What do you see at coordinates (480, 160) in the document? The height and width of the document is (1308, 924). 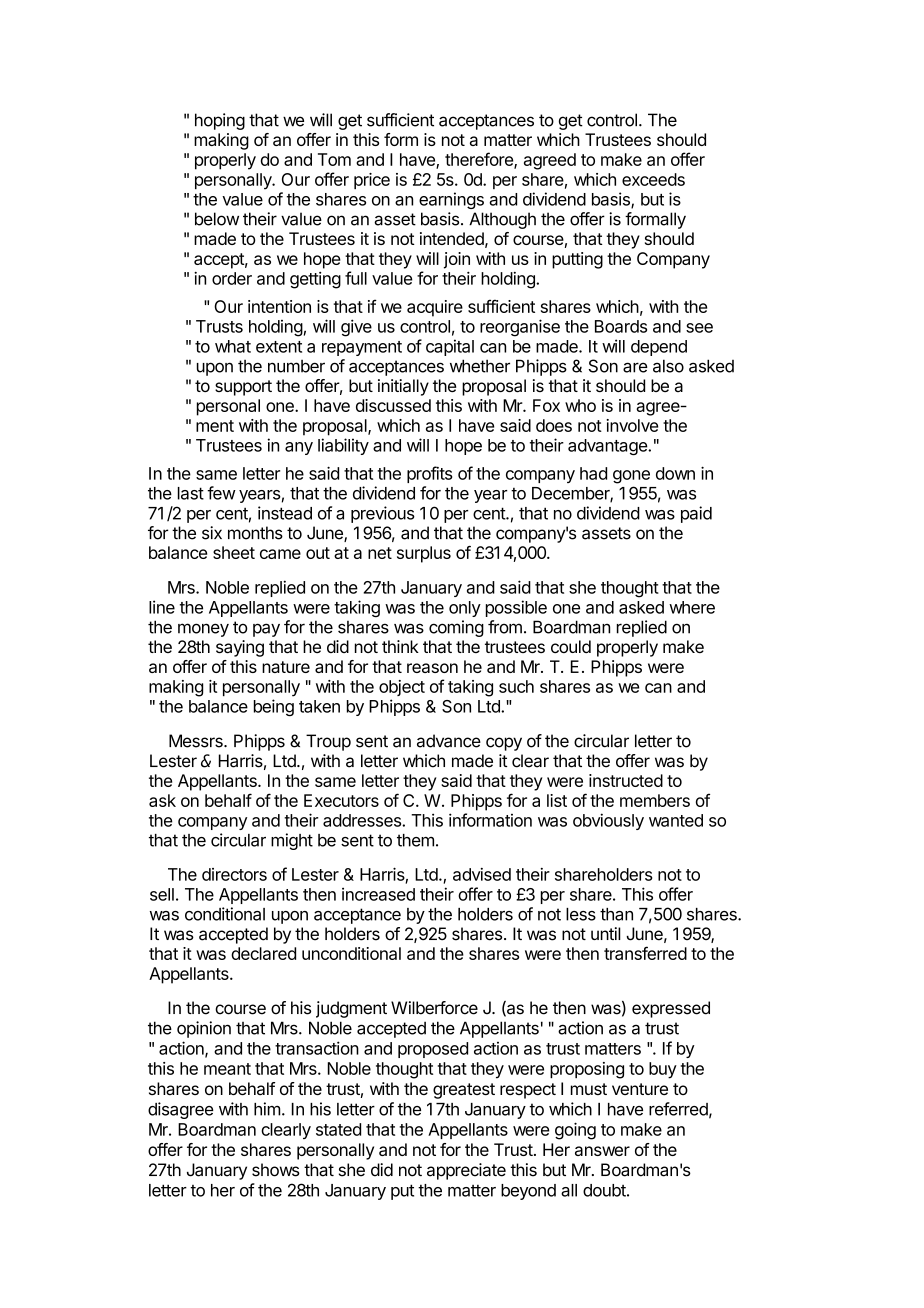 I see `therefore` at bounding box center [480, 160].
